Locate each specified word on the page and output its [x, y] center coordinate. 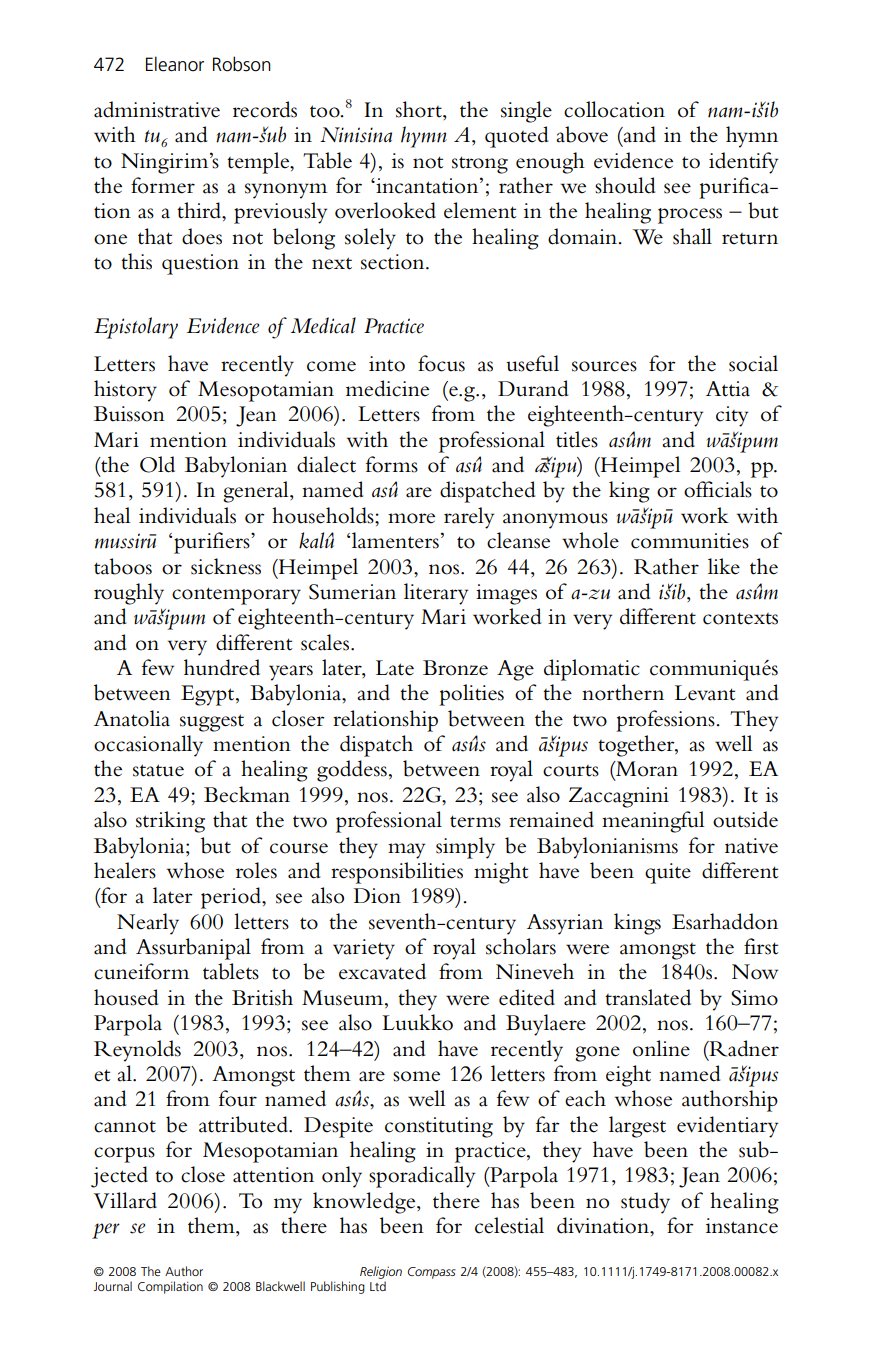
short [420, 109]
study [645, 1203]
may [406, 851]
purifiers [213, 543]
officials [718, 489]
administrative [157, 109]
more [411, 518]
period [232, 898]
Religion [381, 1272]
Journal [113, 1286]
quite [668, 873]
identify [743, 163]
